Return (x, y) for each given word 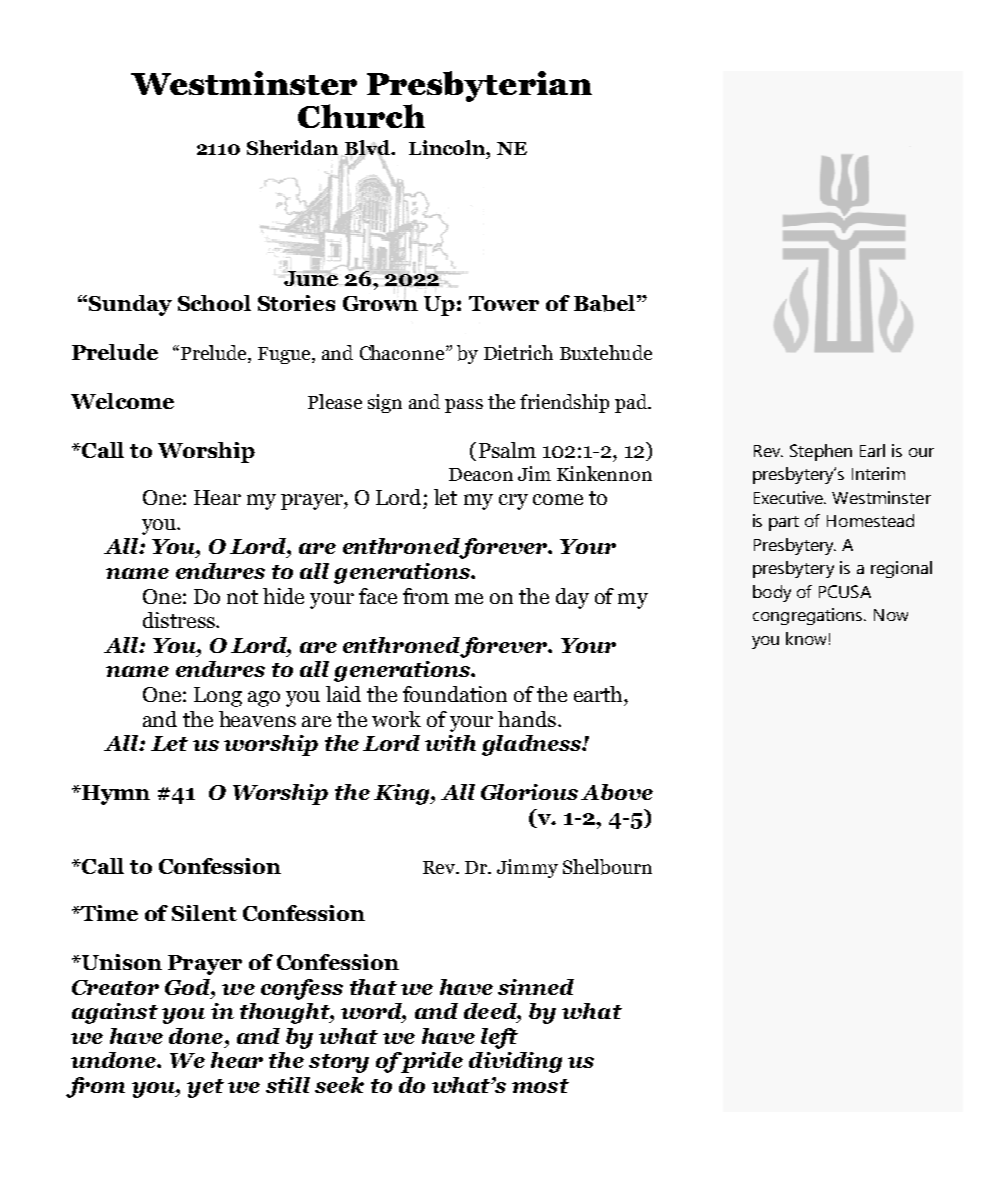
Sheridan (292, 147)
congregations (809, 616)
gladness (532, 745)
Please (335, 401)
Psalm (507, 450)
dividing (515, 1062)
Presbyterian (479, 86)
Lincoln (448, 147)
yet (205, 1088)
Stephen (821, 452)
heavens (257, 719)
